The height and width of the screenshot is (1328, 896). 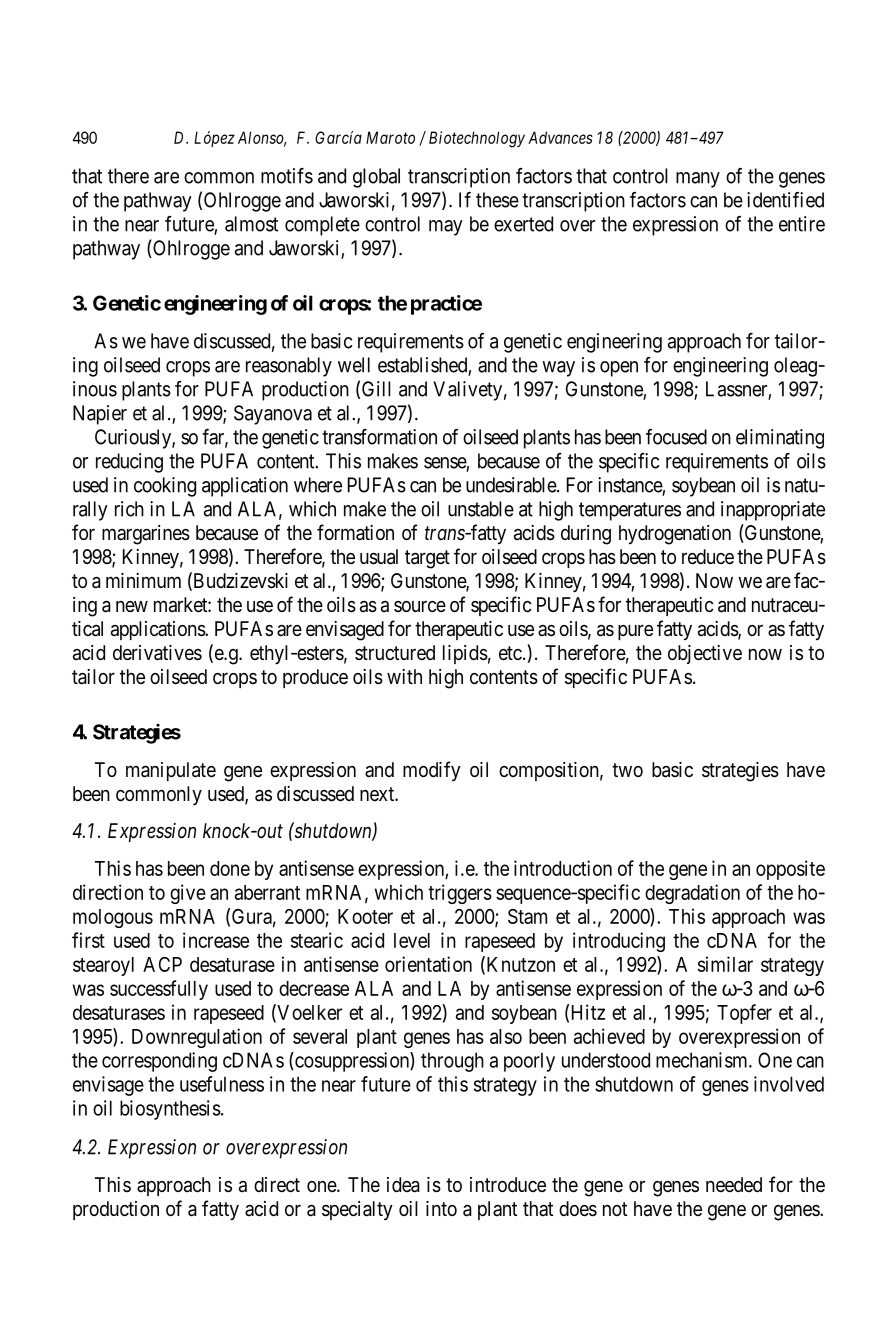 What do you see at coordinates (251, 224) in the screenshot?
I see `almost` at bounding box center [251, 224].
